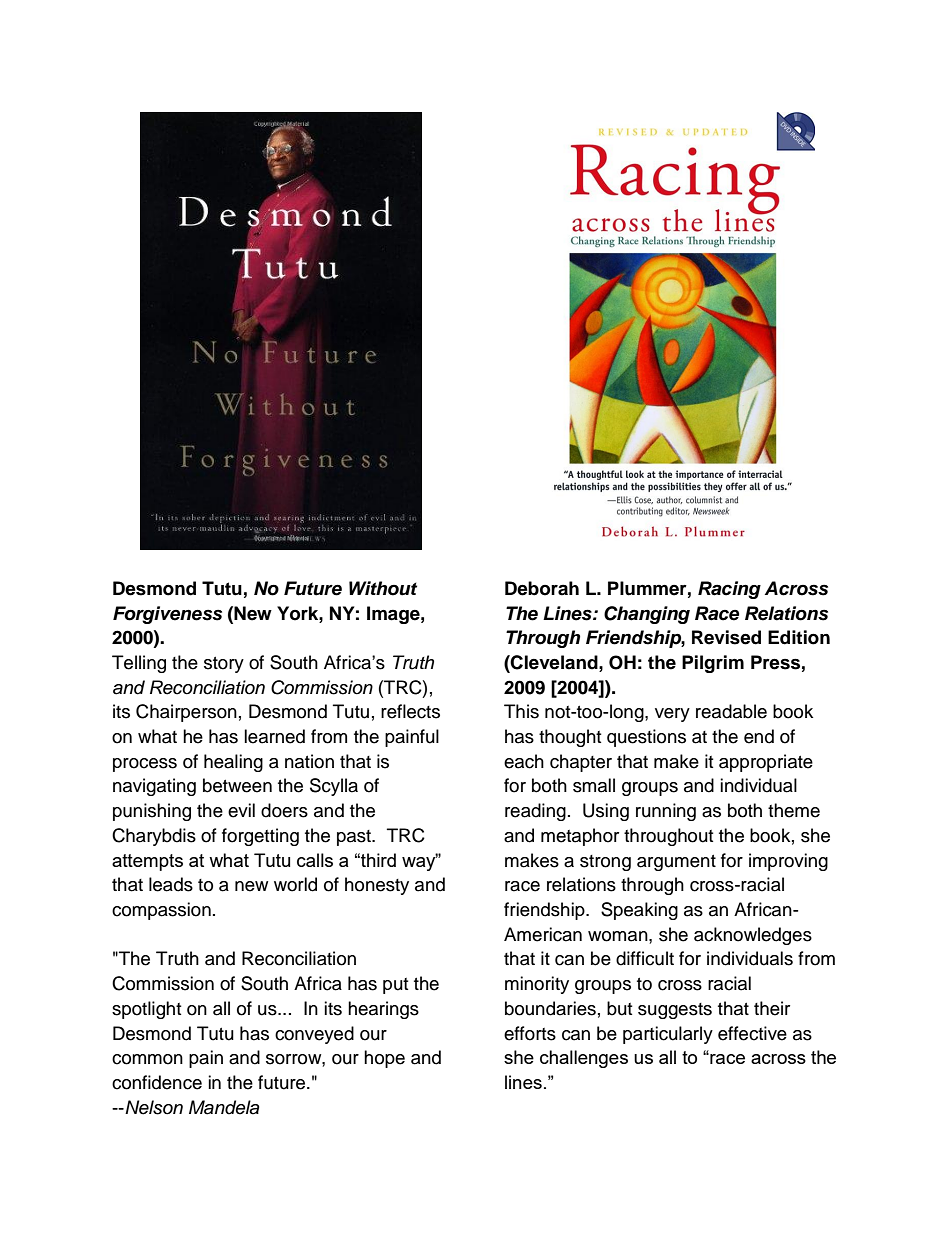 The height and width of the screenshot is (1233, 952). Describe the element at coordinates (729, 590) in the screenshot. I see `Racing` at that location.
